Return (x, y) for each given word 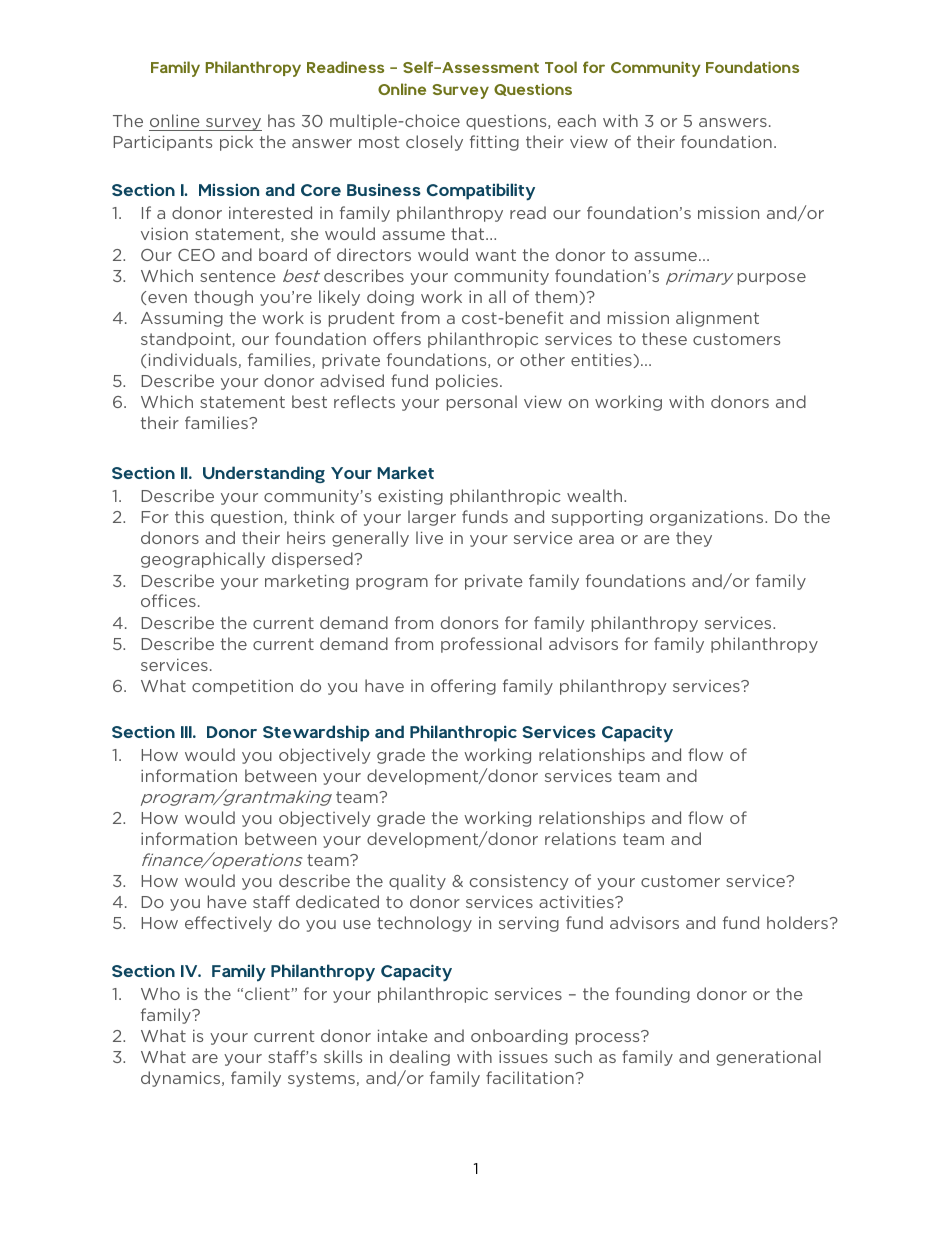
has (281, 120)
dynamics (182, 1079)
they (694, 539)
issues (523, 1056)
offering (463, 687)
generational (768, 1058)
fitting (494, 143)
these (664, 338)
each (577, 120)
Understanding (264, 474)
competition (242, 687)
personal (482, 403)
